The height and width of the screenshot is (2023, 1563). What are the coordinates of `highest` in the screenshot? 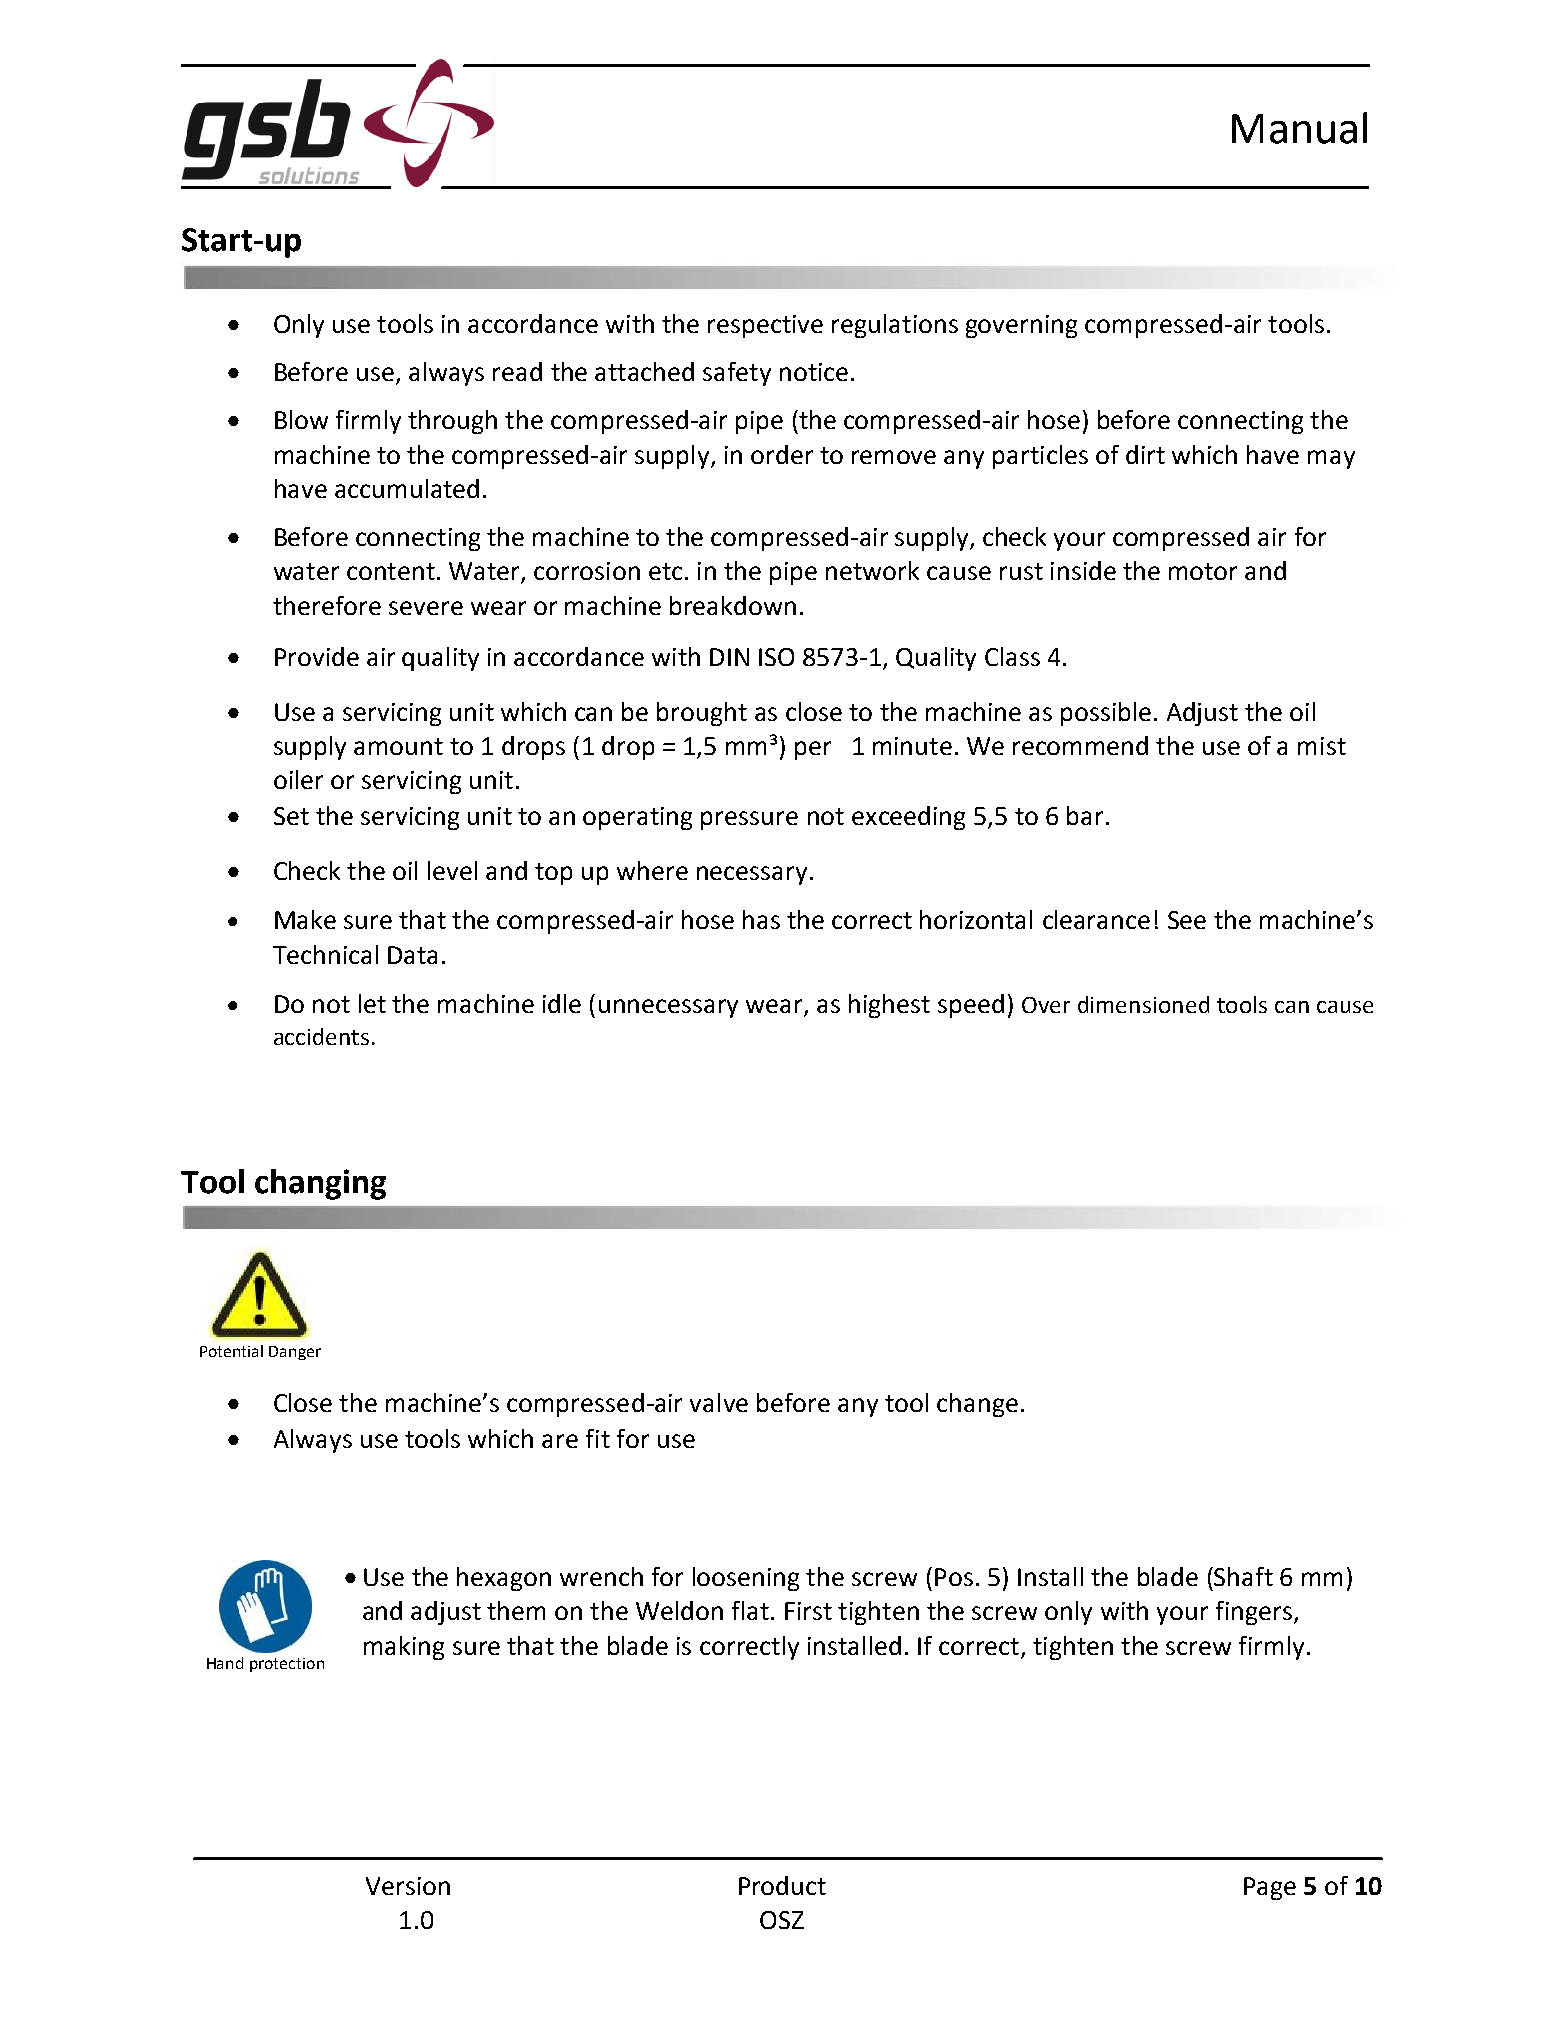 It's located at (889, 1006).
